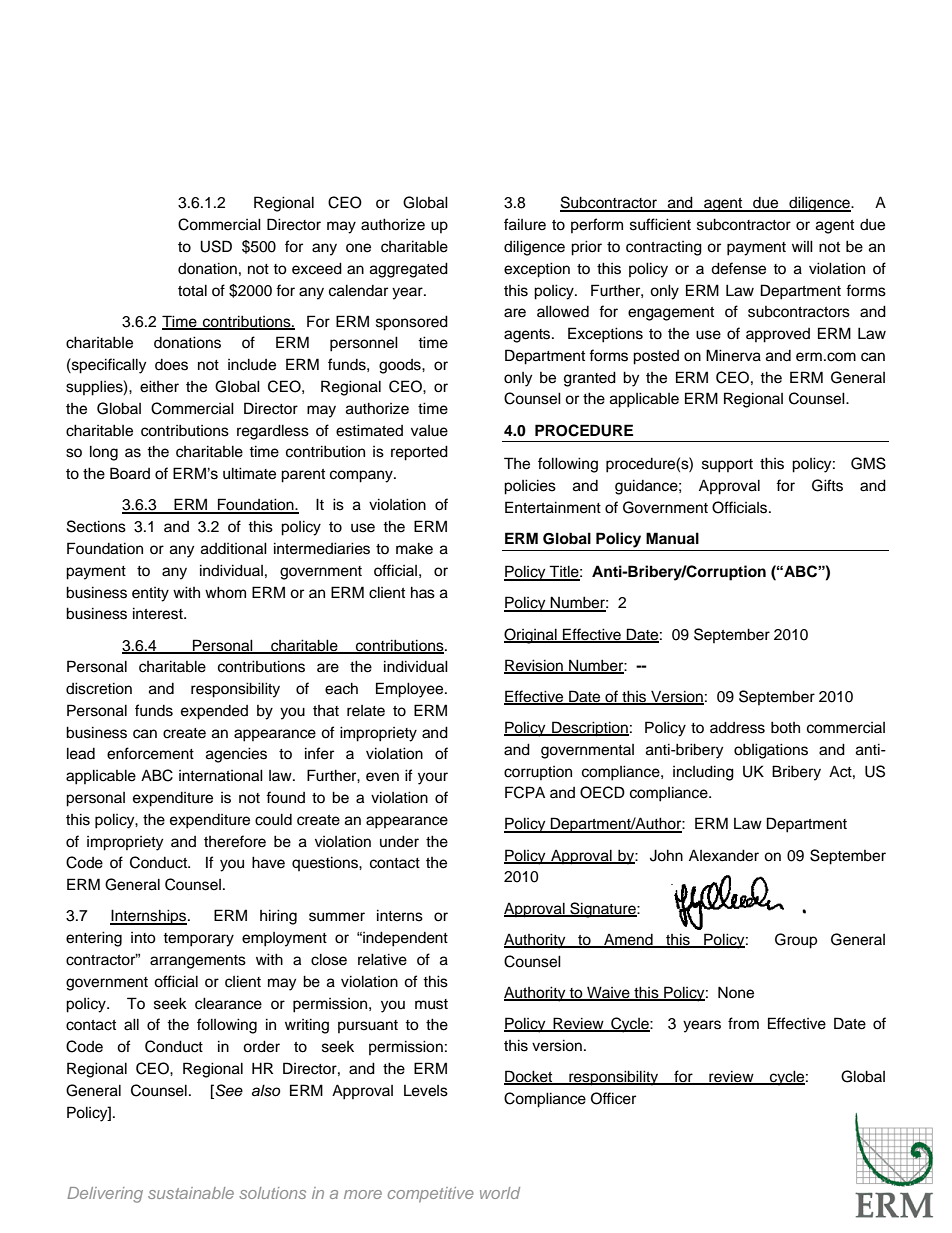 The image size is (952, 1233). What do you see at coordinates (191, 1193) in the screenshot?
I see `sustainable` at bounding box center [191, 1193].
